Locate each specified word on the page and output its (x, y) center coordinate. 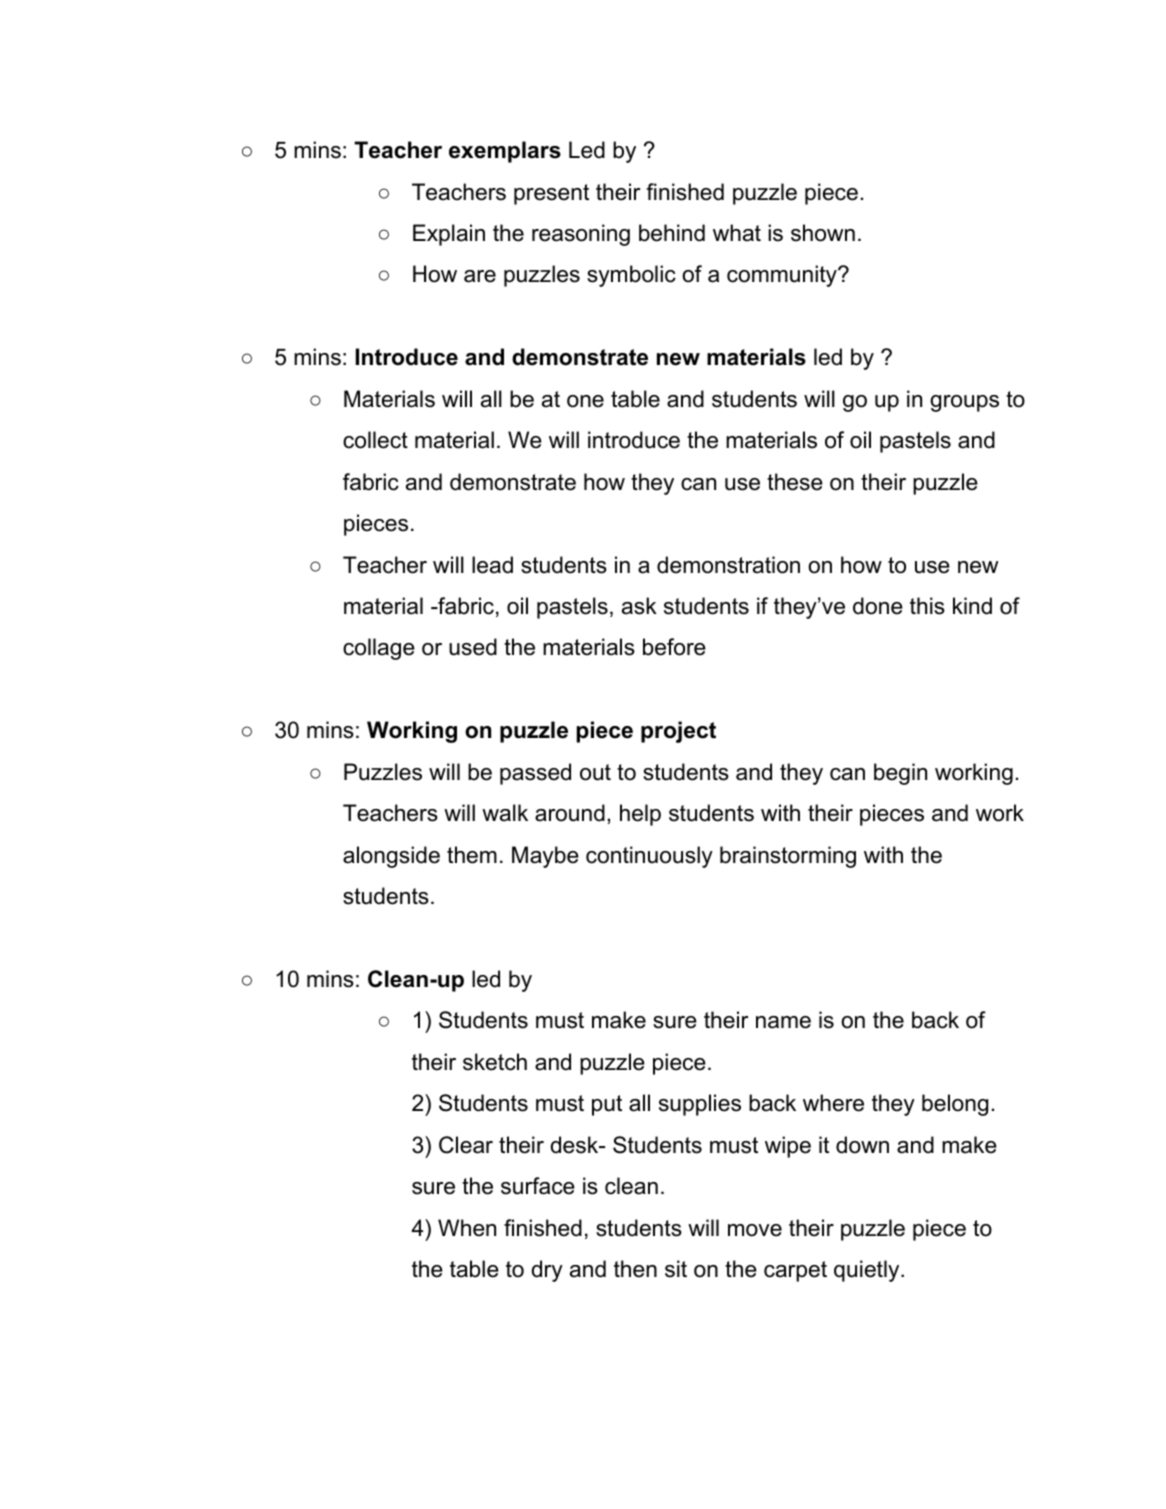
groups (964, 403)
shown (823, 233)
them (472, 855)
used (473, 647)
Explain (449, 235)
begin (900, 774)
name (783, 1022)
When (467, 1228)
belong (955, 1105)
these (795, 482)
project (678, 732)
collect (375, 440)
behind (672, 233)
